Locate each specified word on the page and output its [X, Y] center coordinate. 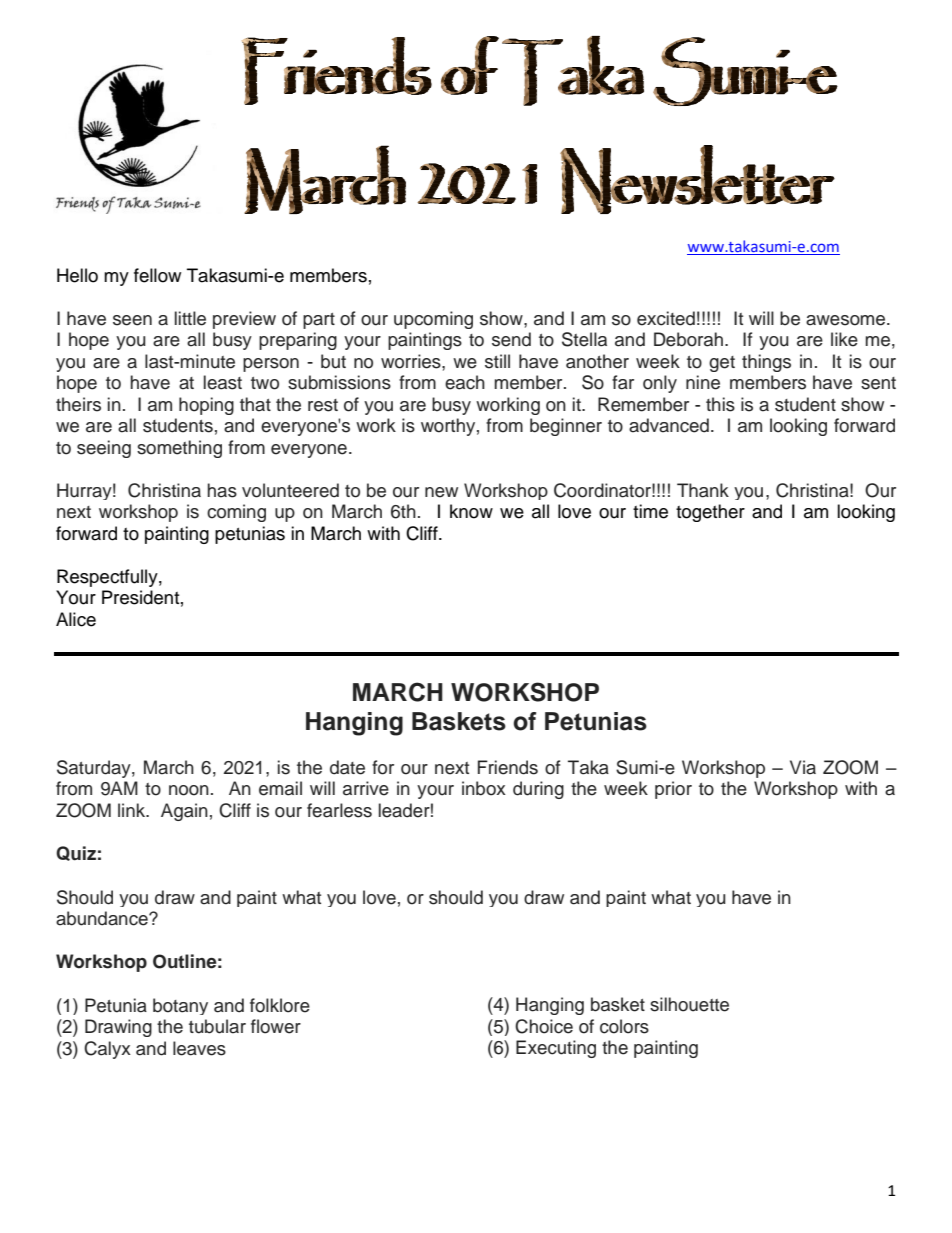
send [511, 339]
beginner [566, 427]
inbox [484, 788]
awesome [847, 320]
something [179, 449]
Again [184, 812]
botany [180, 1006]
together [710, 513]
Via [803, 767]
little [190, 318]
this [720, 404]
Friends [508, 767]
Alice [76, 619]
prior [673, 790]
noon [189, 790]
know [471, 511]
